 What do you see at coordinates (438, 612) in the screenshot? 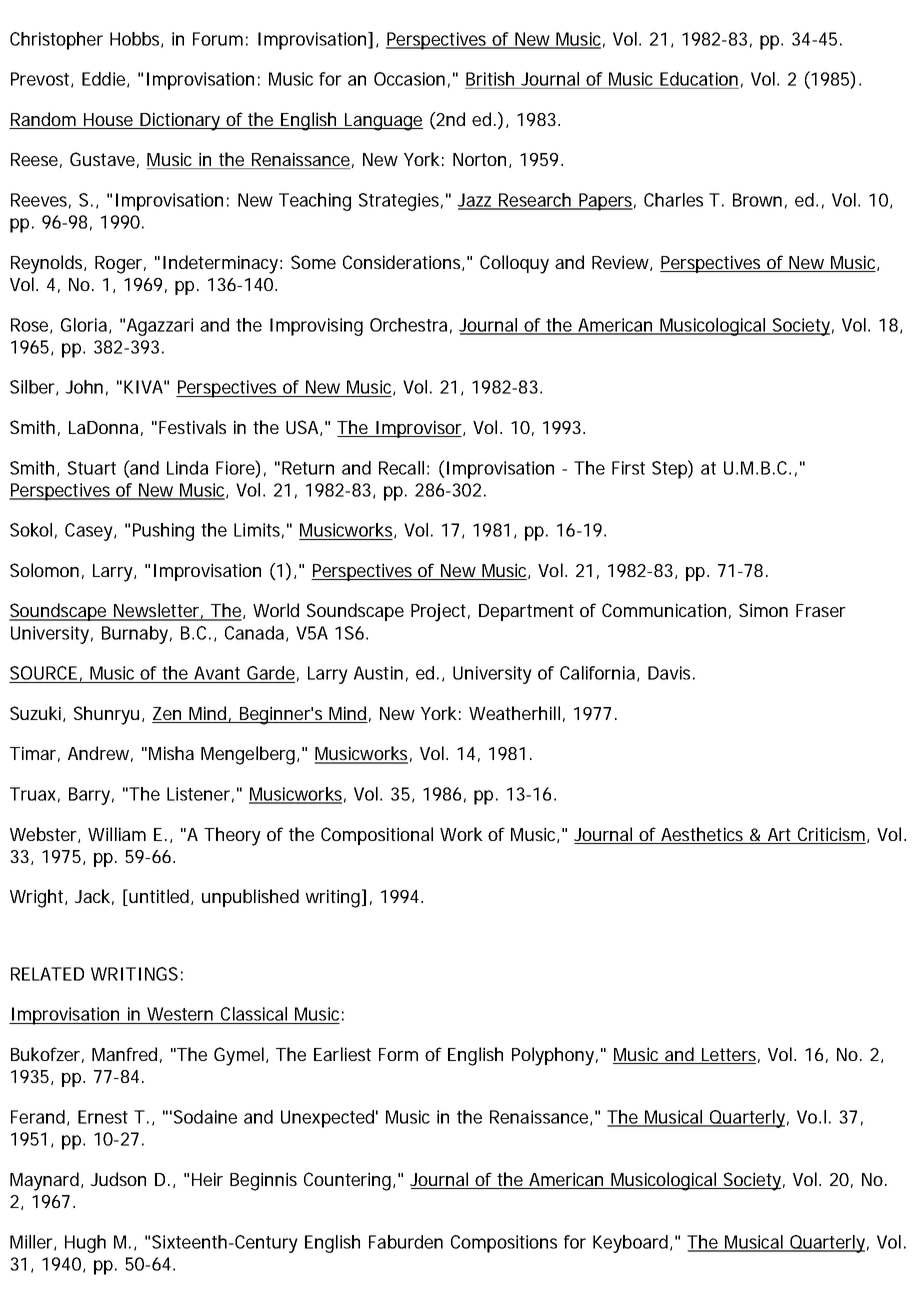
I see `Project` at bounding box center [438, 612].
